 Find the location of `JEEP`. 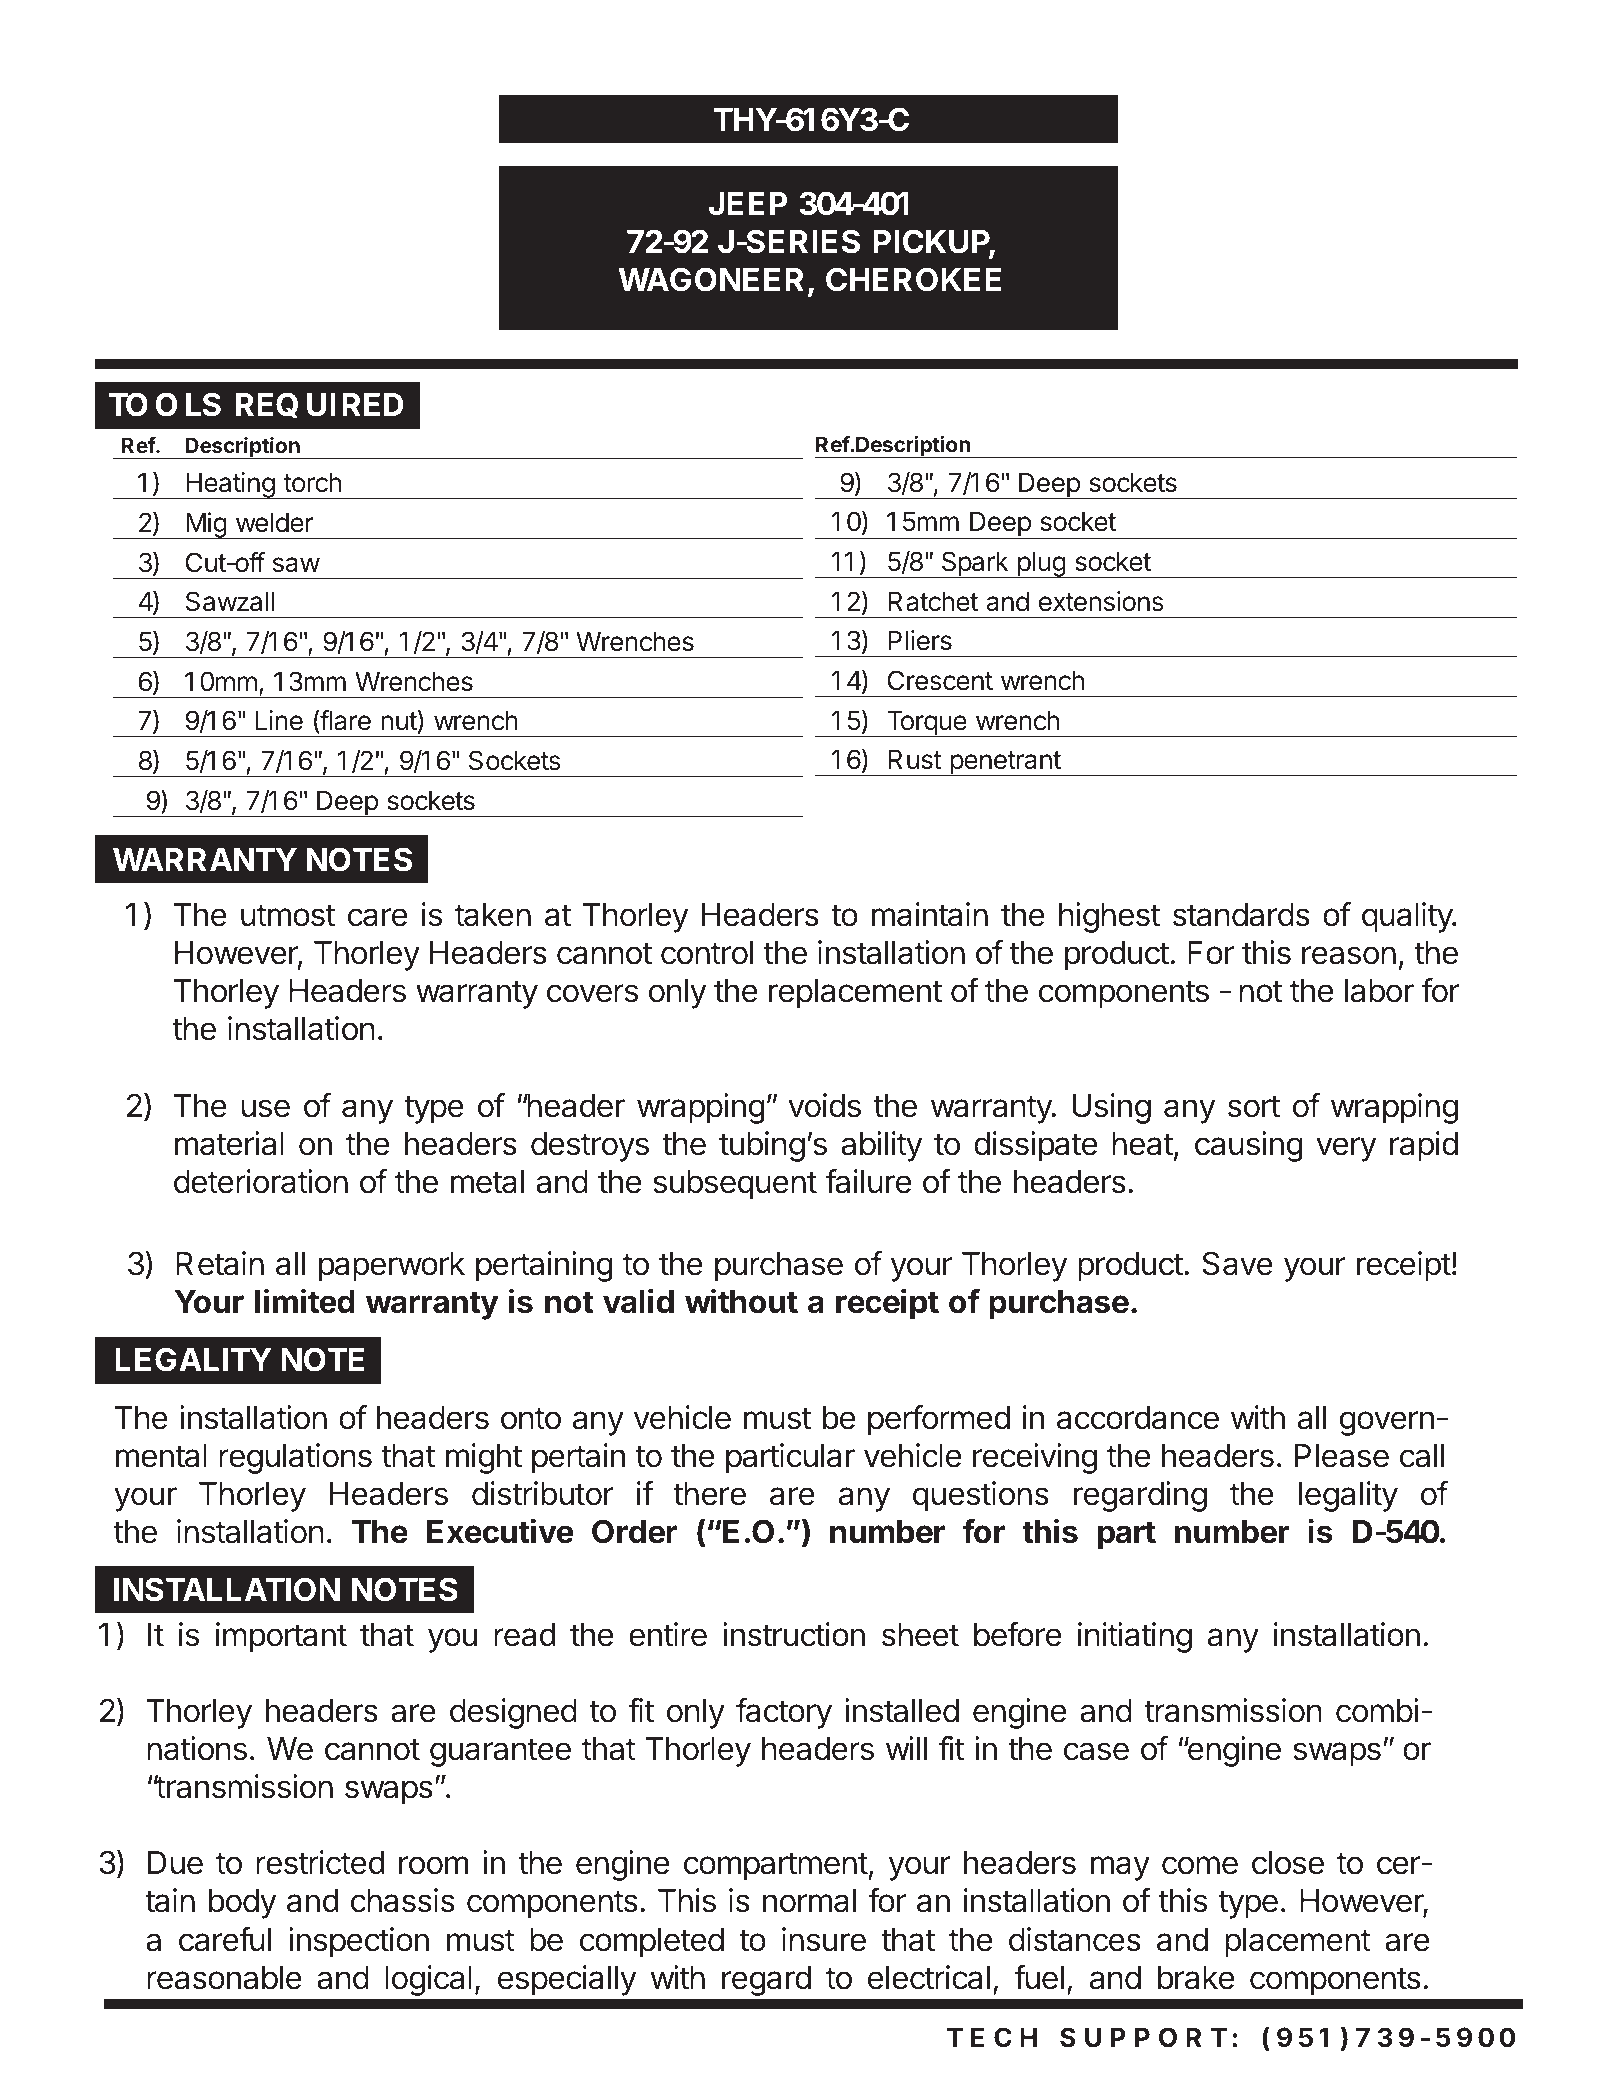

JEEP is located at coordinates (748, 204).
